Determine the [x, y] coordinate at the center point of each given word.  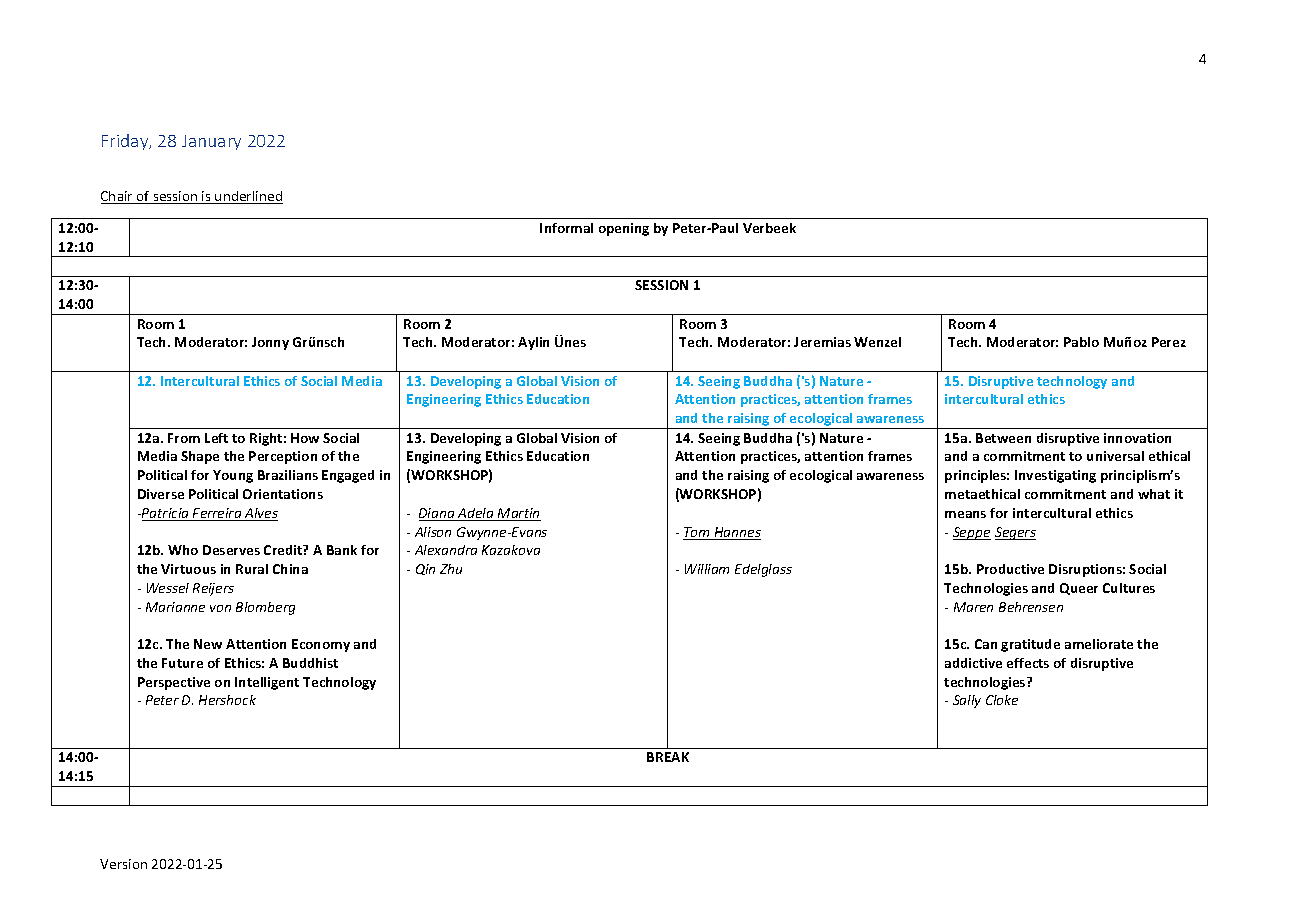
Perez [1169, 342]
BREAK [668, 757]
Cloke [1002, 700]
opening [624, 229]
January [211, 142]
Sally [967, 701]
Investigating [1055, 476]
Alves [260, 514]
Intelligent [267, 683]
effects [1028, 663]
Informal [566, 228]
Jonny [270, 343]
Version [123, 864]
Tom [698, 533]
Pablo [1081, 342]
